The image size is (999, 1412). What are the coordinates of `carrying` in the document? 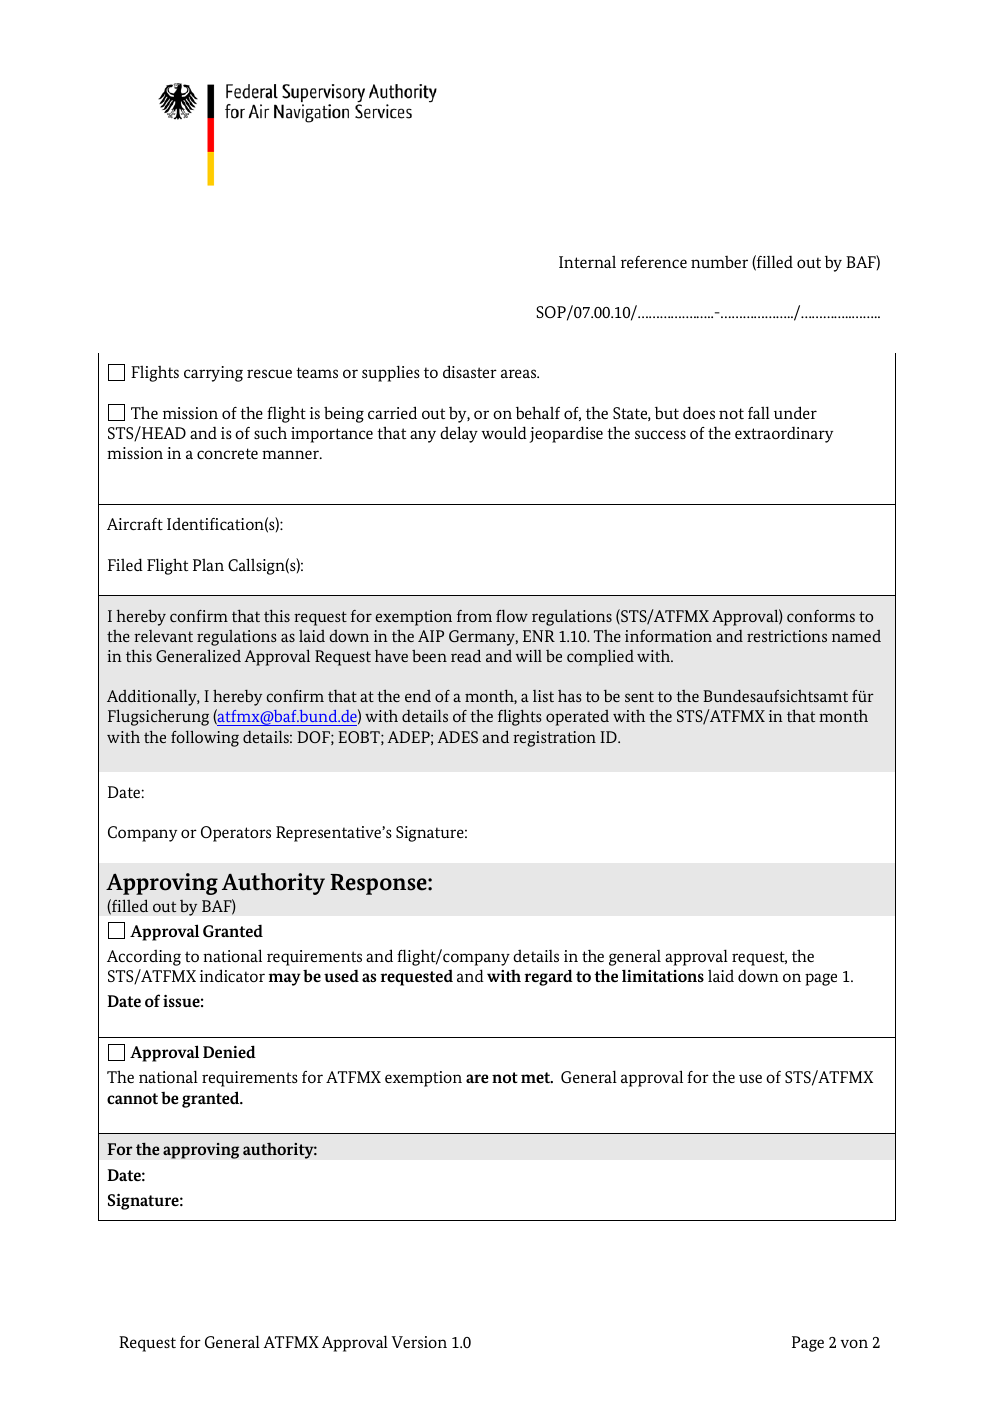 It's located at (213, 374).
